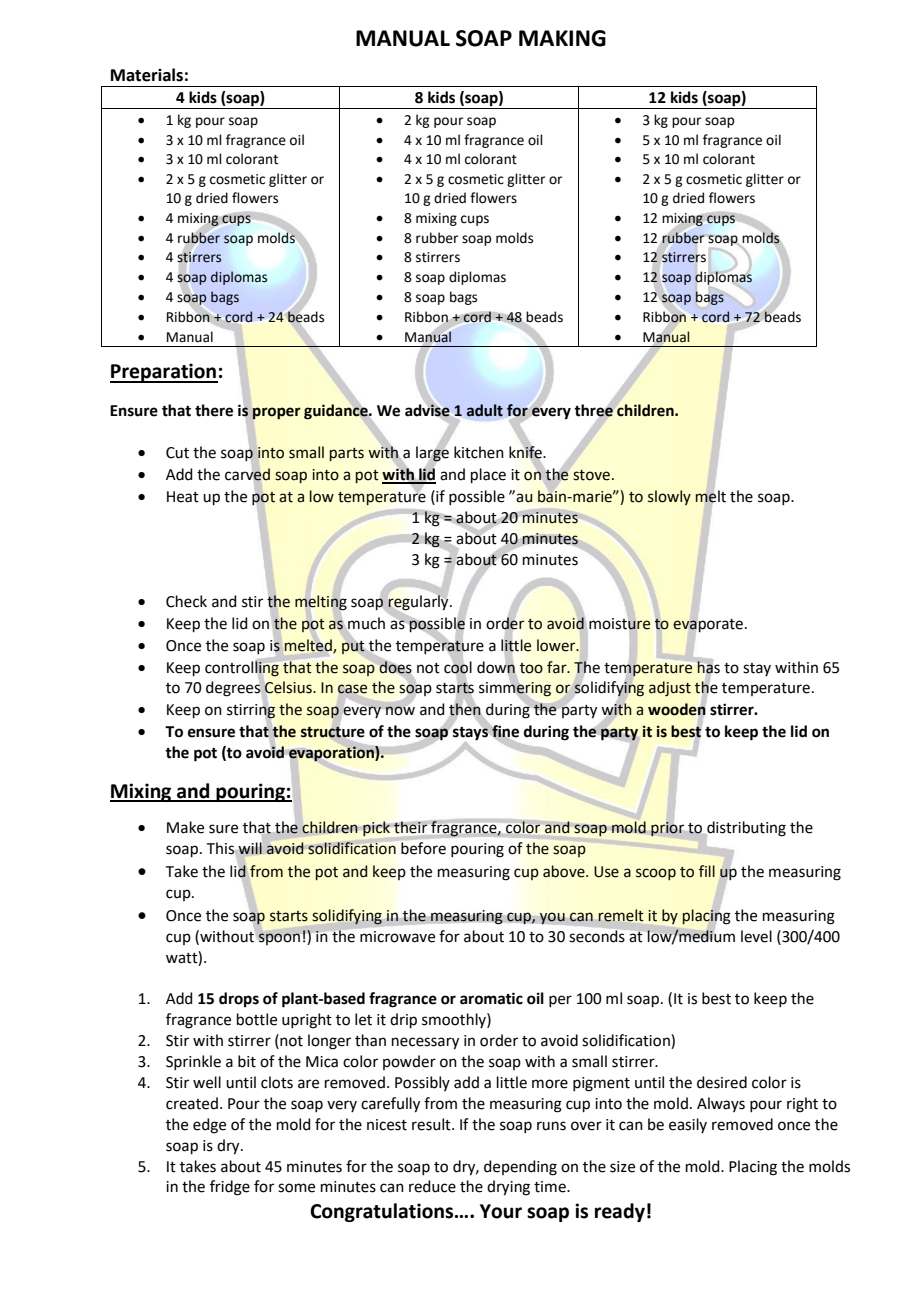  Describe the element at coordinates (562, 38) in the screenshot. I see `MAKING` at that location.
